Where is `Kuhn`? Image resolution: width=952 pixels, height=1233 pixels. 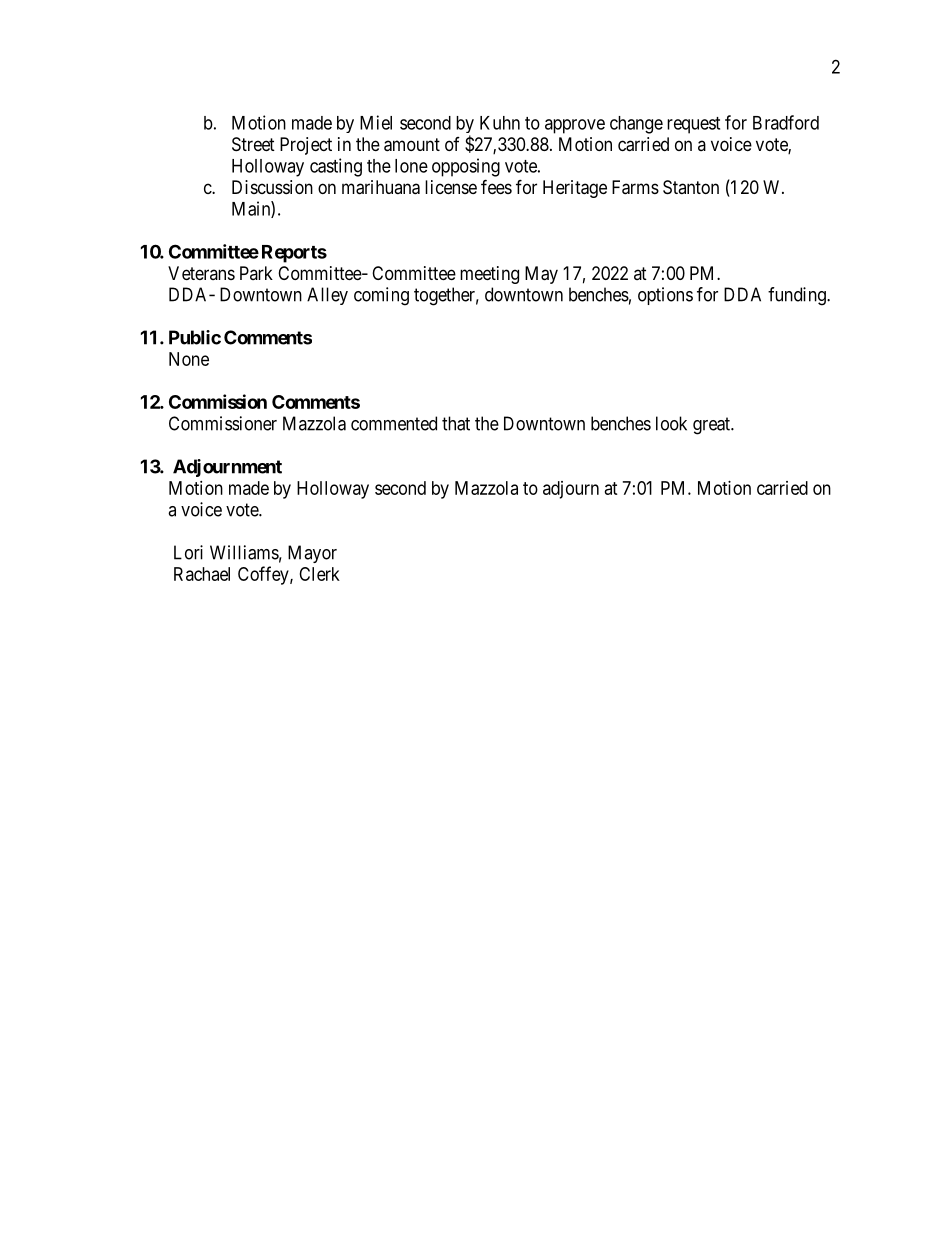 Kuhn is located at coordinates (500, 123).
